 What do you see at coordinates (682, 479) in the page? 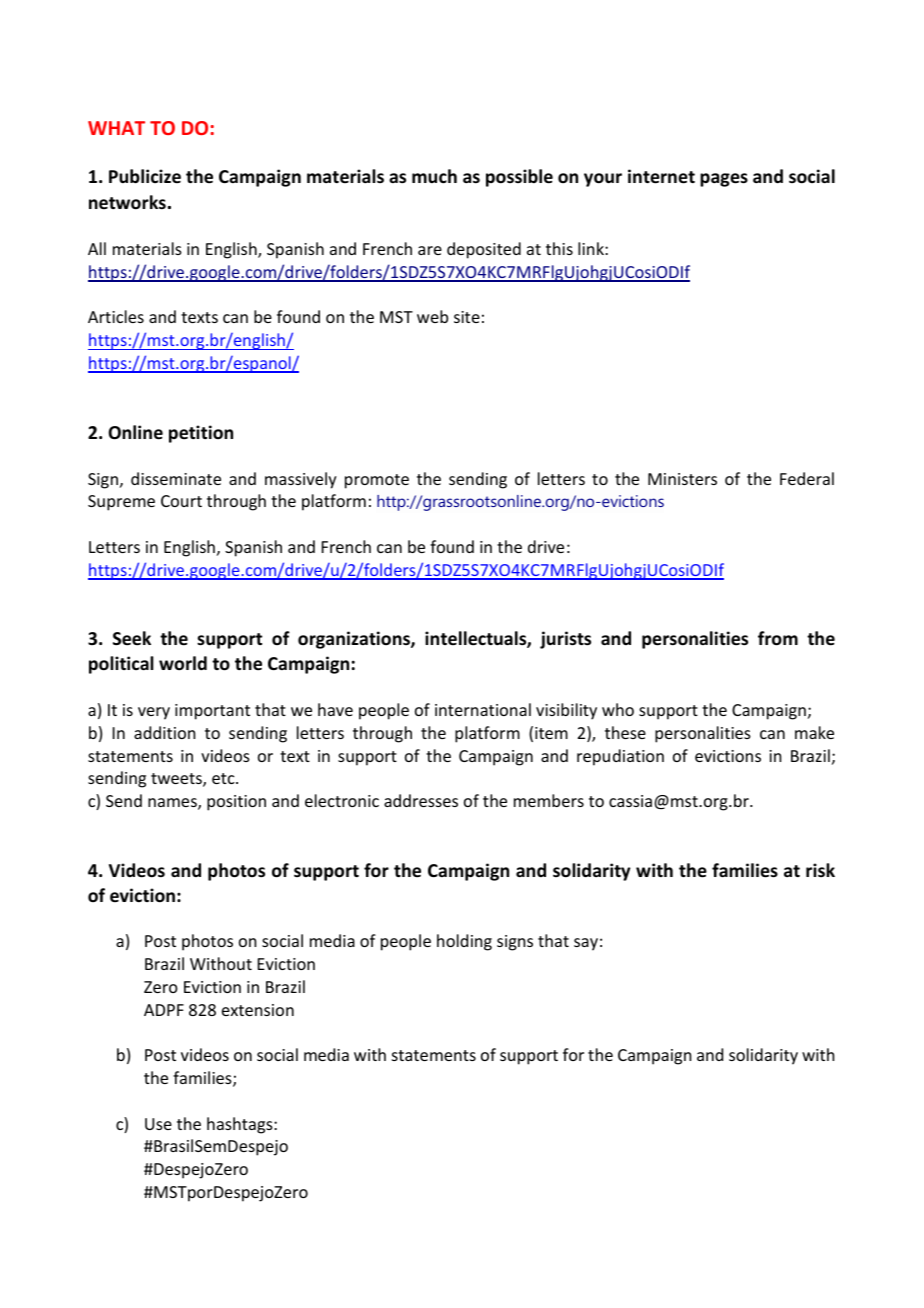
I see `Ministers` at bounding box center [682, 479].
